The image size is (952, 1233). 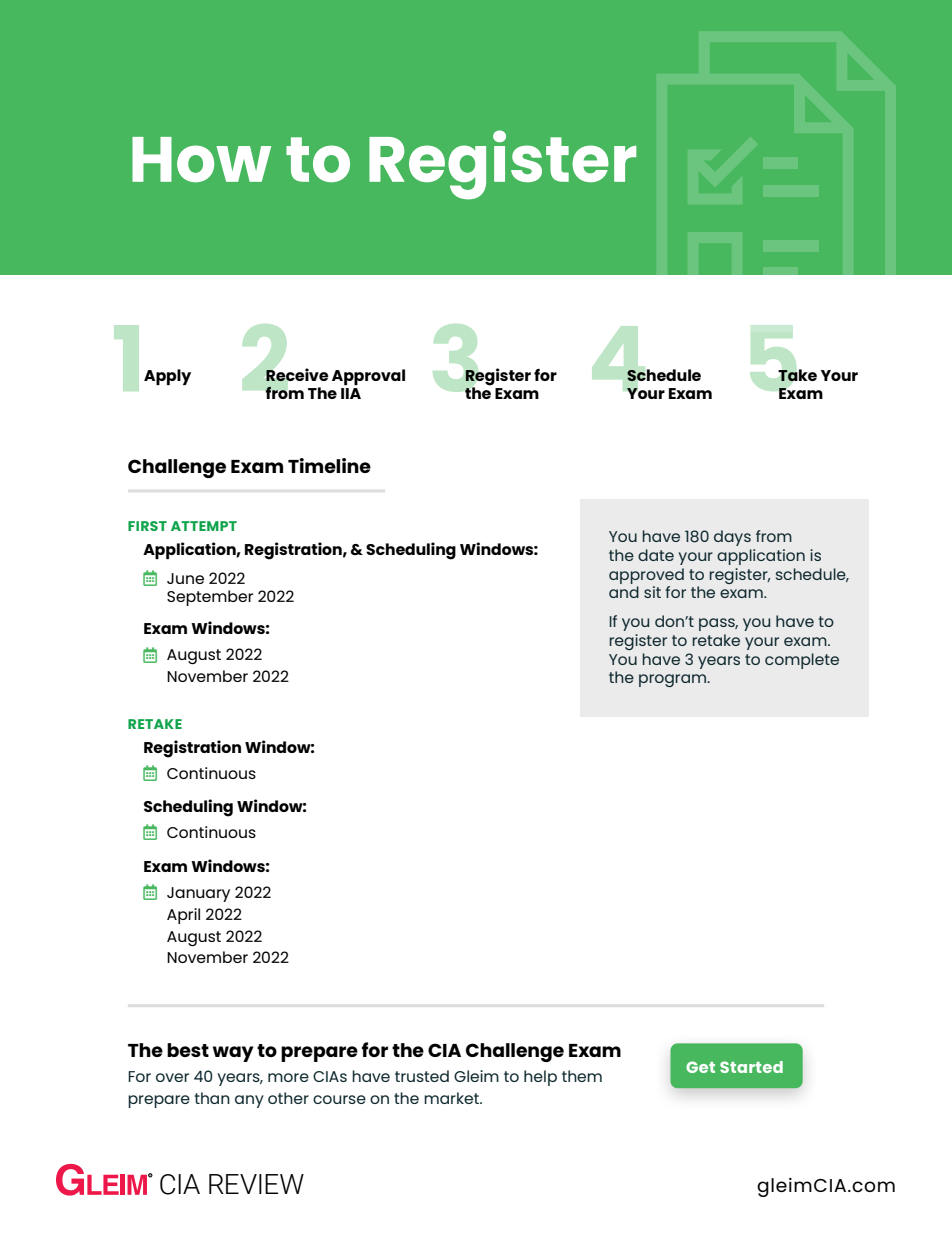 I want to click on Apply, so click(x=167, y=377).
